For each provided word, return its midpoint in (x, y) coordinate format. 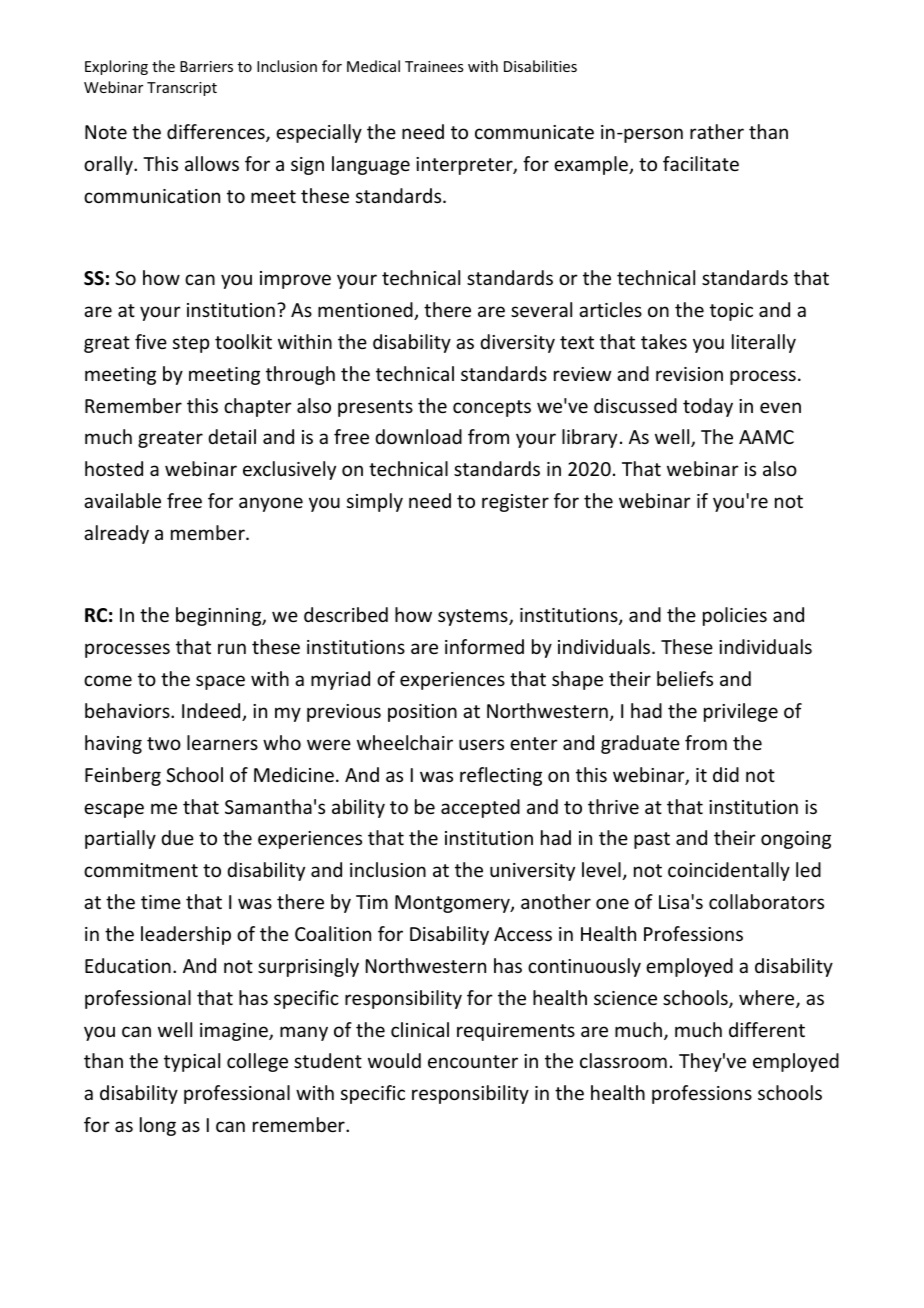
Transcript (182, 89)
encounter (473, 1061)
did (726, 774)
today (708, 407)
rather (717, 131)
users (481, 744)
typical (192, 1062)
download (418, 436)
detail (232, 436)
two (164, 743)
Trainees (434, 66)
